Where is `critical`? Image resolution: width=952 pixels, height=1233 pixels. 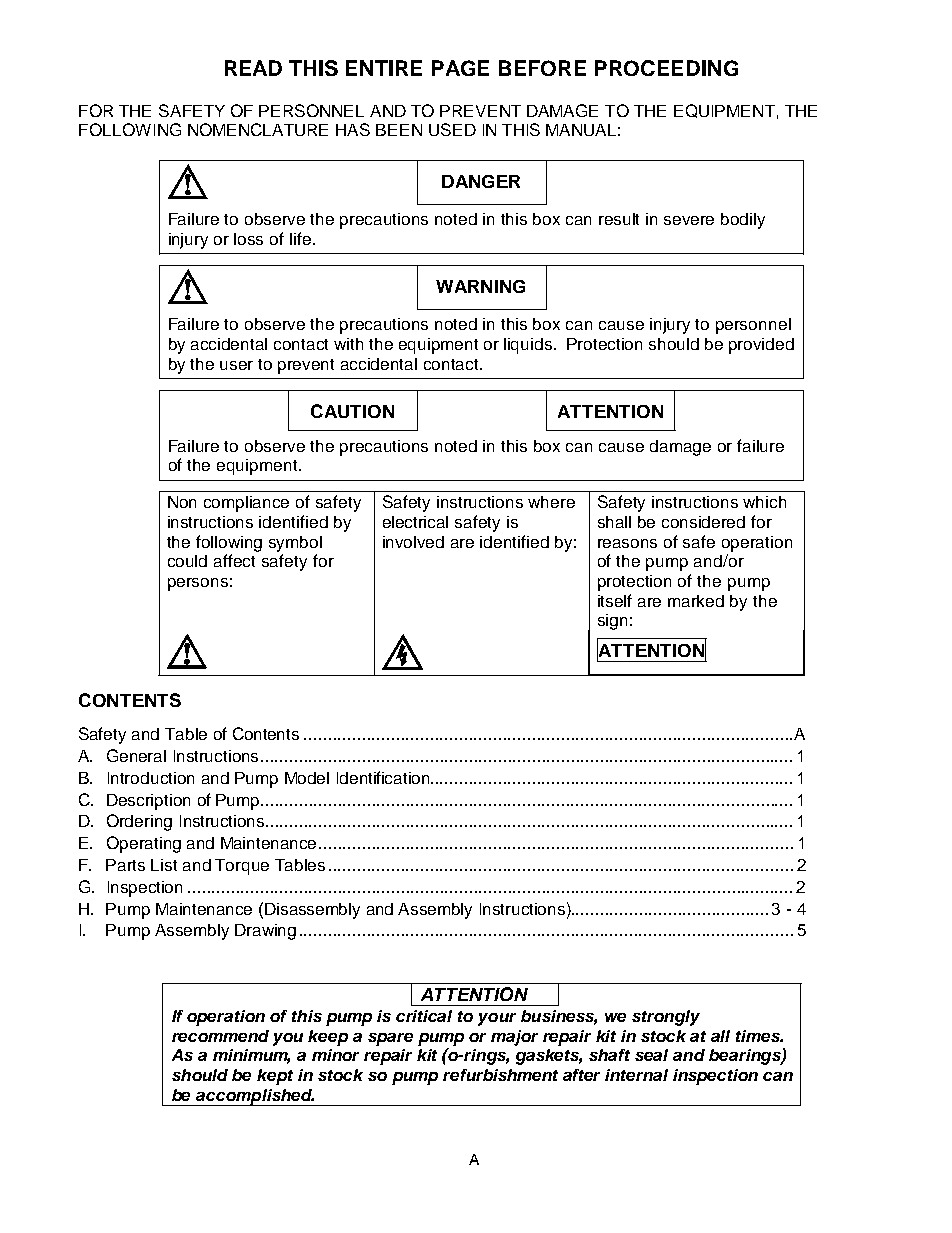
critical is located at coordinates (424, 1016).
